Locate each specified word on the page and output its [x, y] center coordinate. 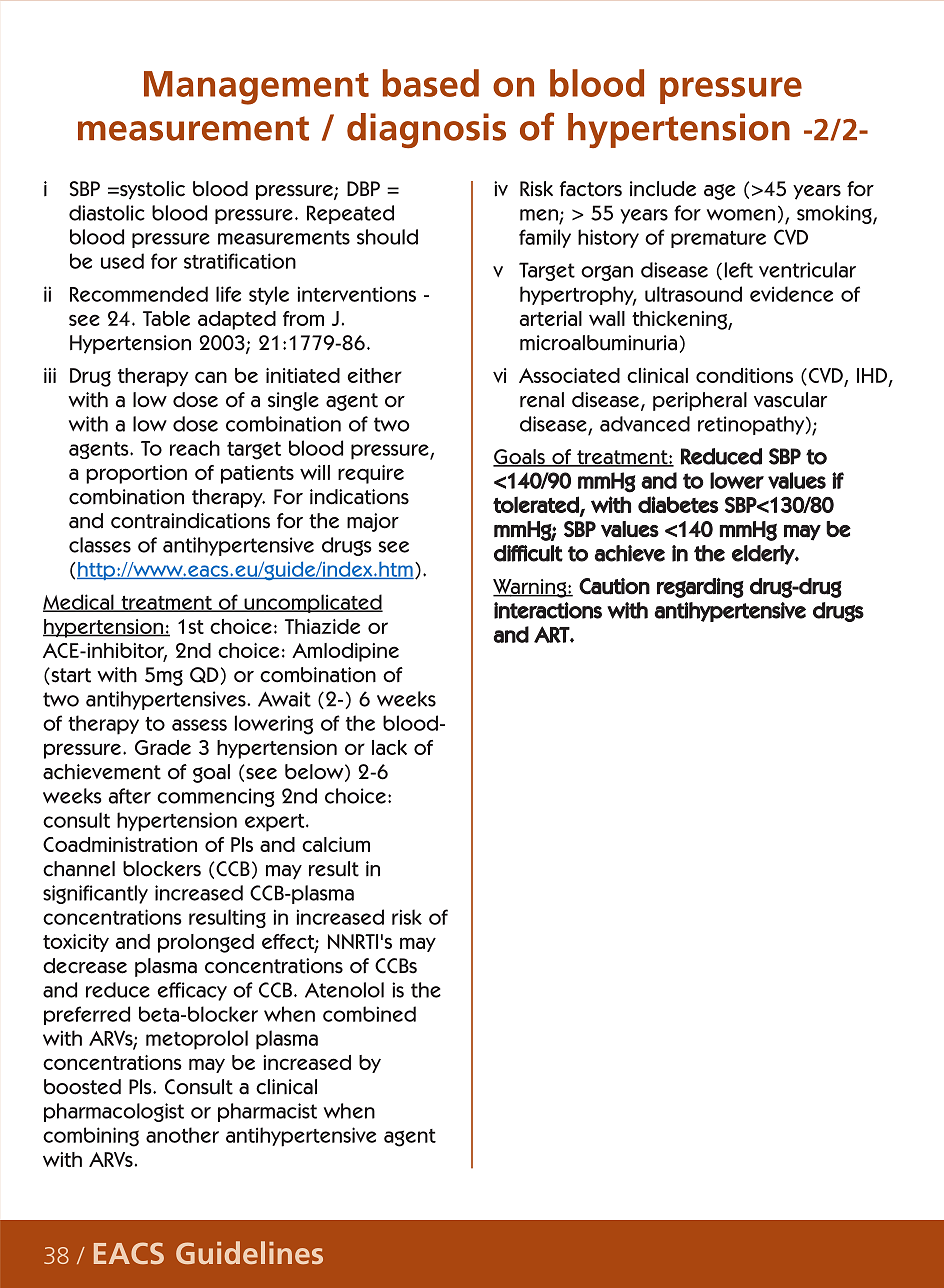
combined [369, 1014]
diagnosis [426, 131]
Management [256, 88]
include [663, 189]
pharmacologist [114, 1112]
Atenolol [344, 990]
